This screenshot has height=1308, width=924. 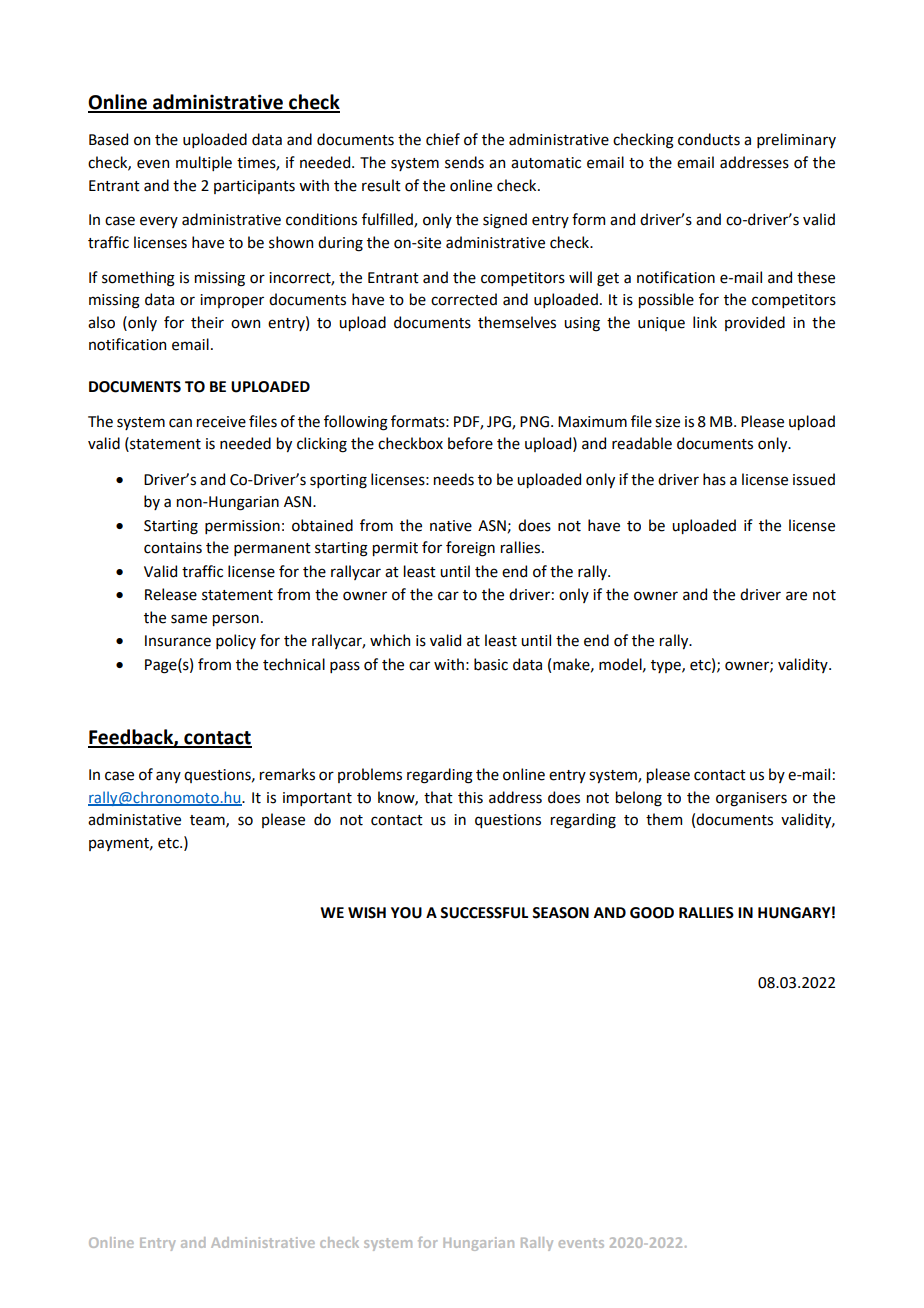 What do you see at coordinates (709, 139) in the screenshot?
I see `conducts` at bounding box center [709, 139].
